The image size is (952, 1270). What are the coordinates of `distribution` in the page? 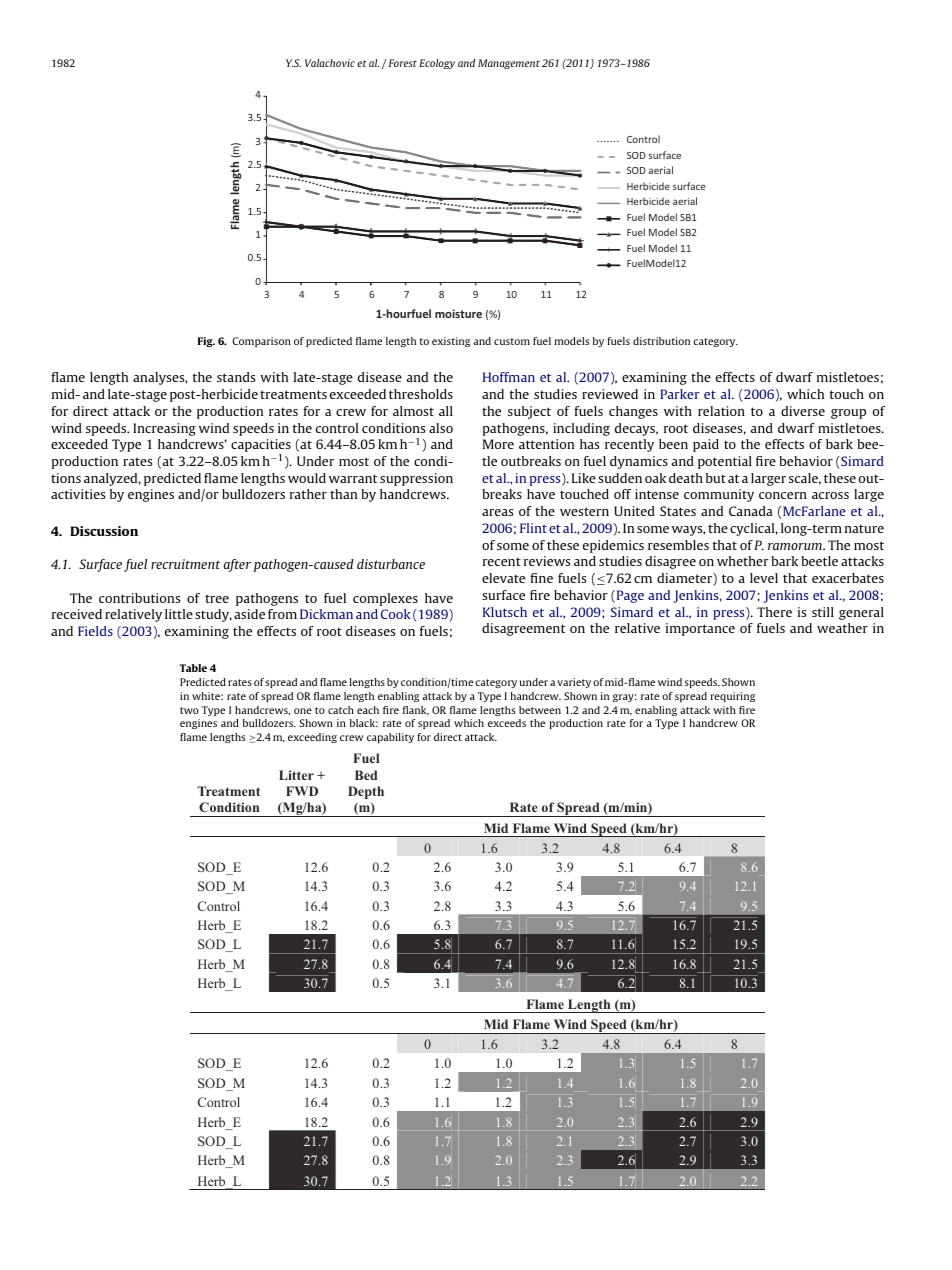 It's located at (661, 341).
